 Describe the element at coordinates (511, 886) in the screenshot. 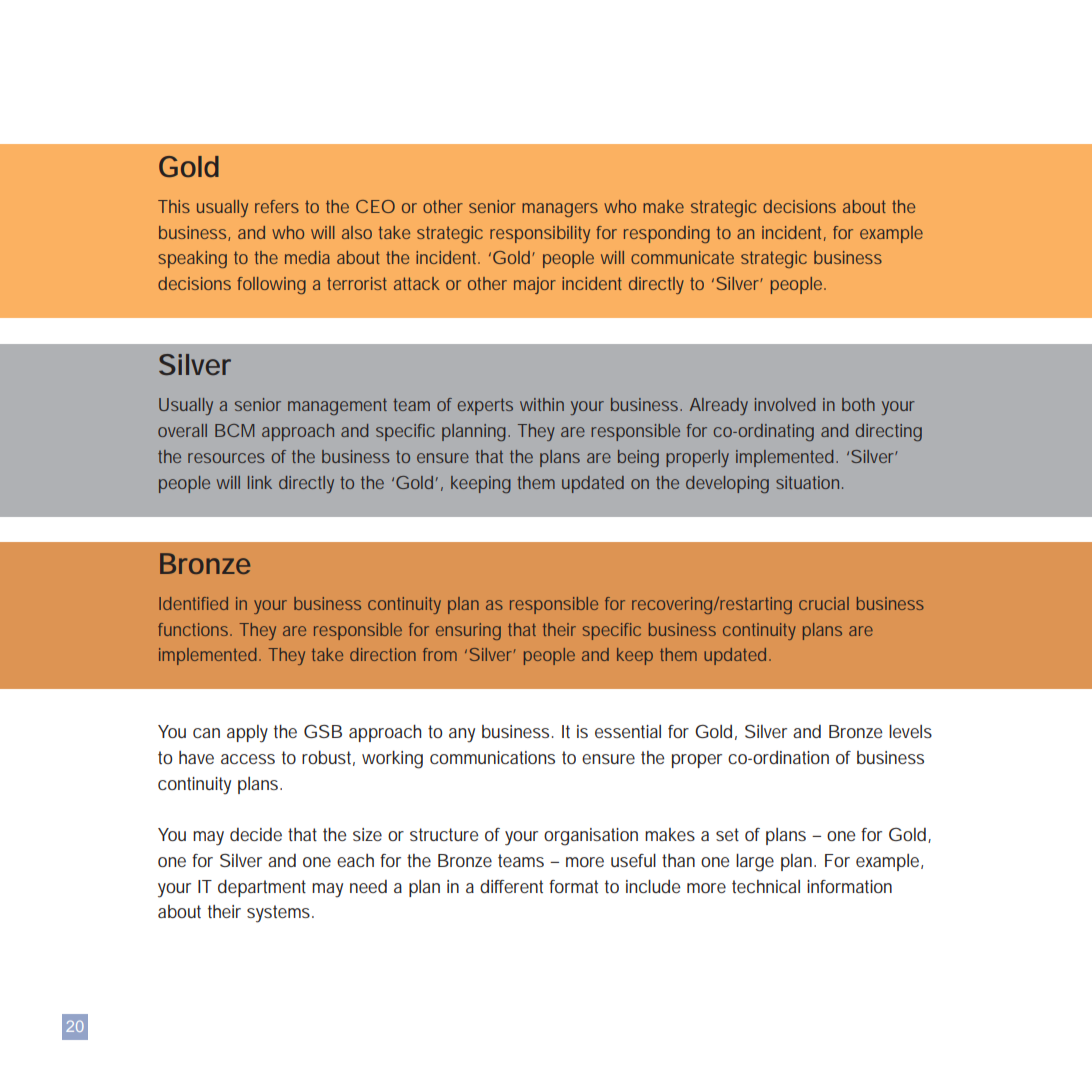

I see `different` at that location.
